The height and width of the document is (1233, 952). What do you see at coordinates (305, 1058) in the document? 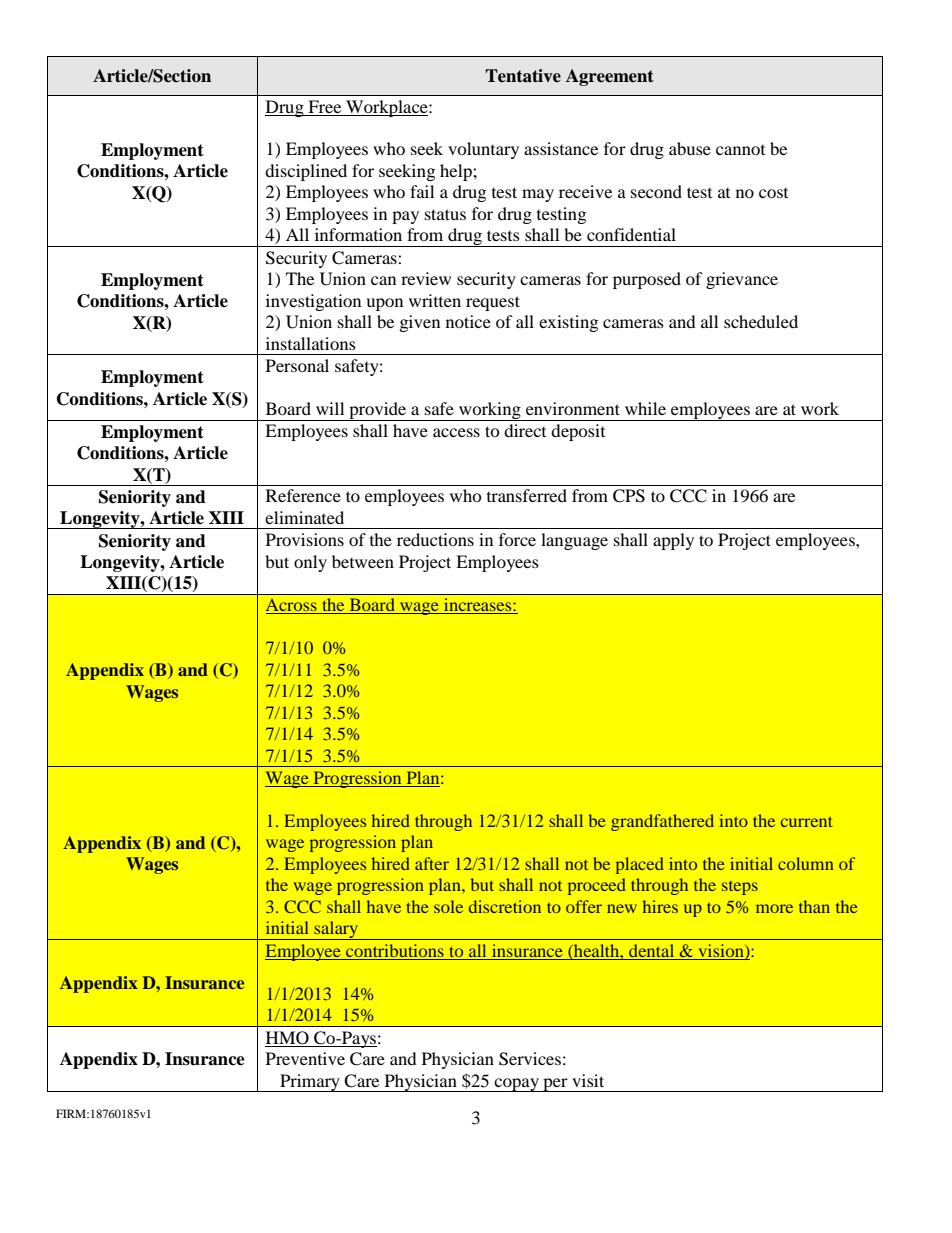
I see `Preventive` at bounding box center [305, 1058].
